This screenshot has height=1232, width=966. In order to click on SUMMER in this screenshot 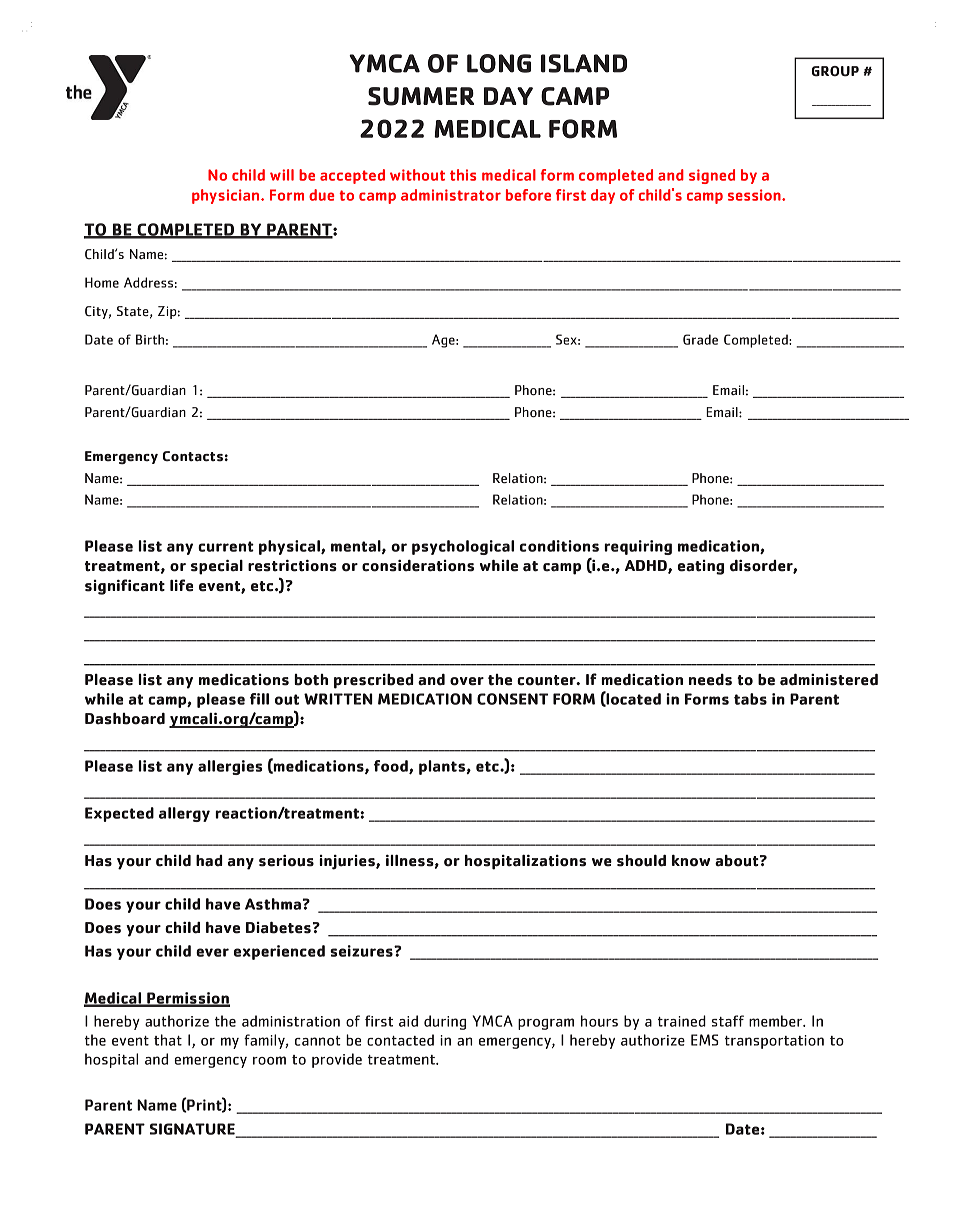, I will do `click(421, 96)`.
